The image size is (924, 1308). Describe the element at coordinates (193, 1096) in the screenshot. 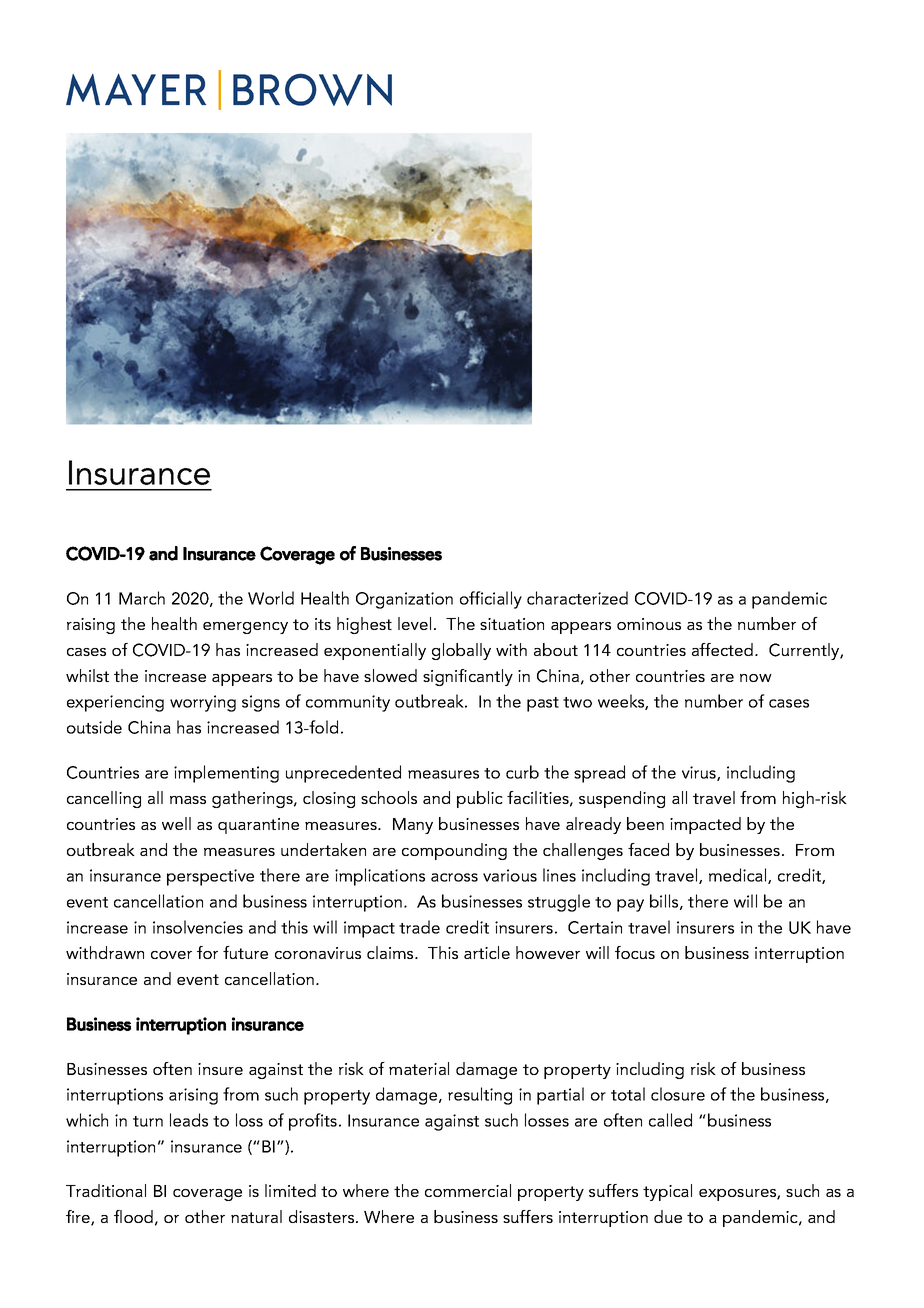

I see `arising` at that location.
